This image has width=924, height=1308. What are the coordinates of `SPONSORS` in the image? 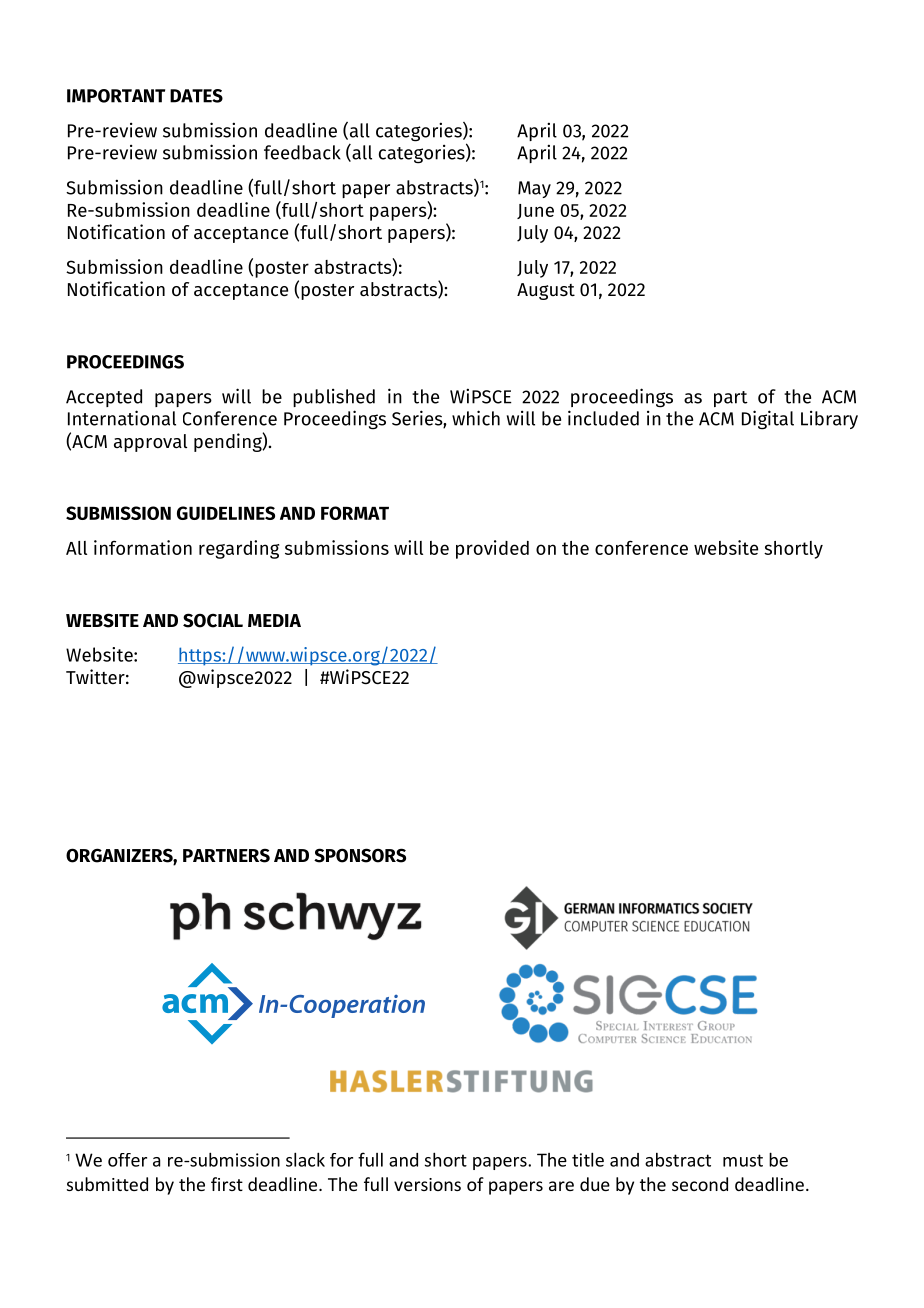 It's located at (360, 855).
